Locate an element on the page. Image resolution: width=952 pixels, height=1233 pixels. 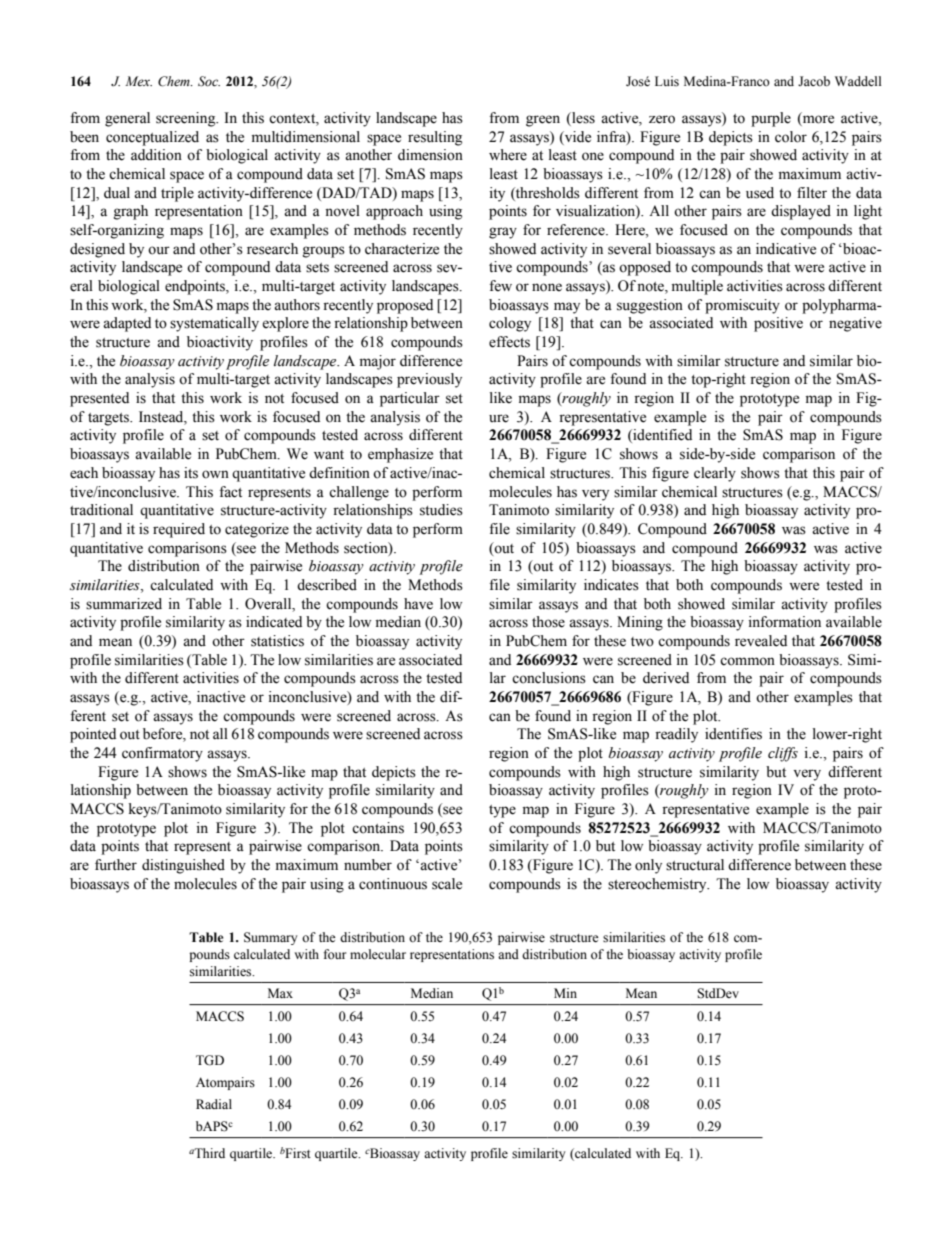
Radial is located at coordinates (214, 1104).
